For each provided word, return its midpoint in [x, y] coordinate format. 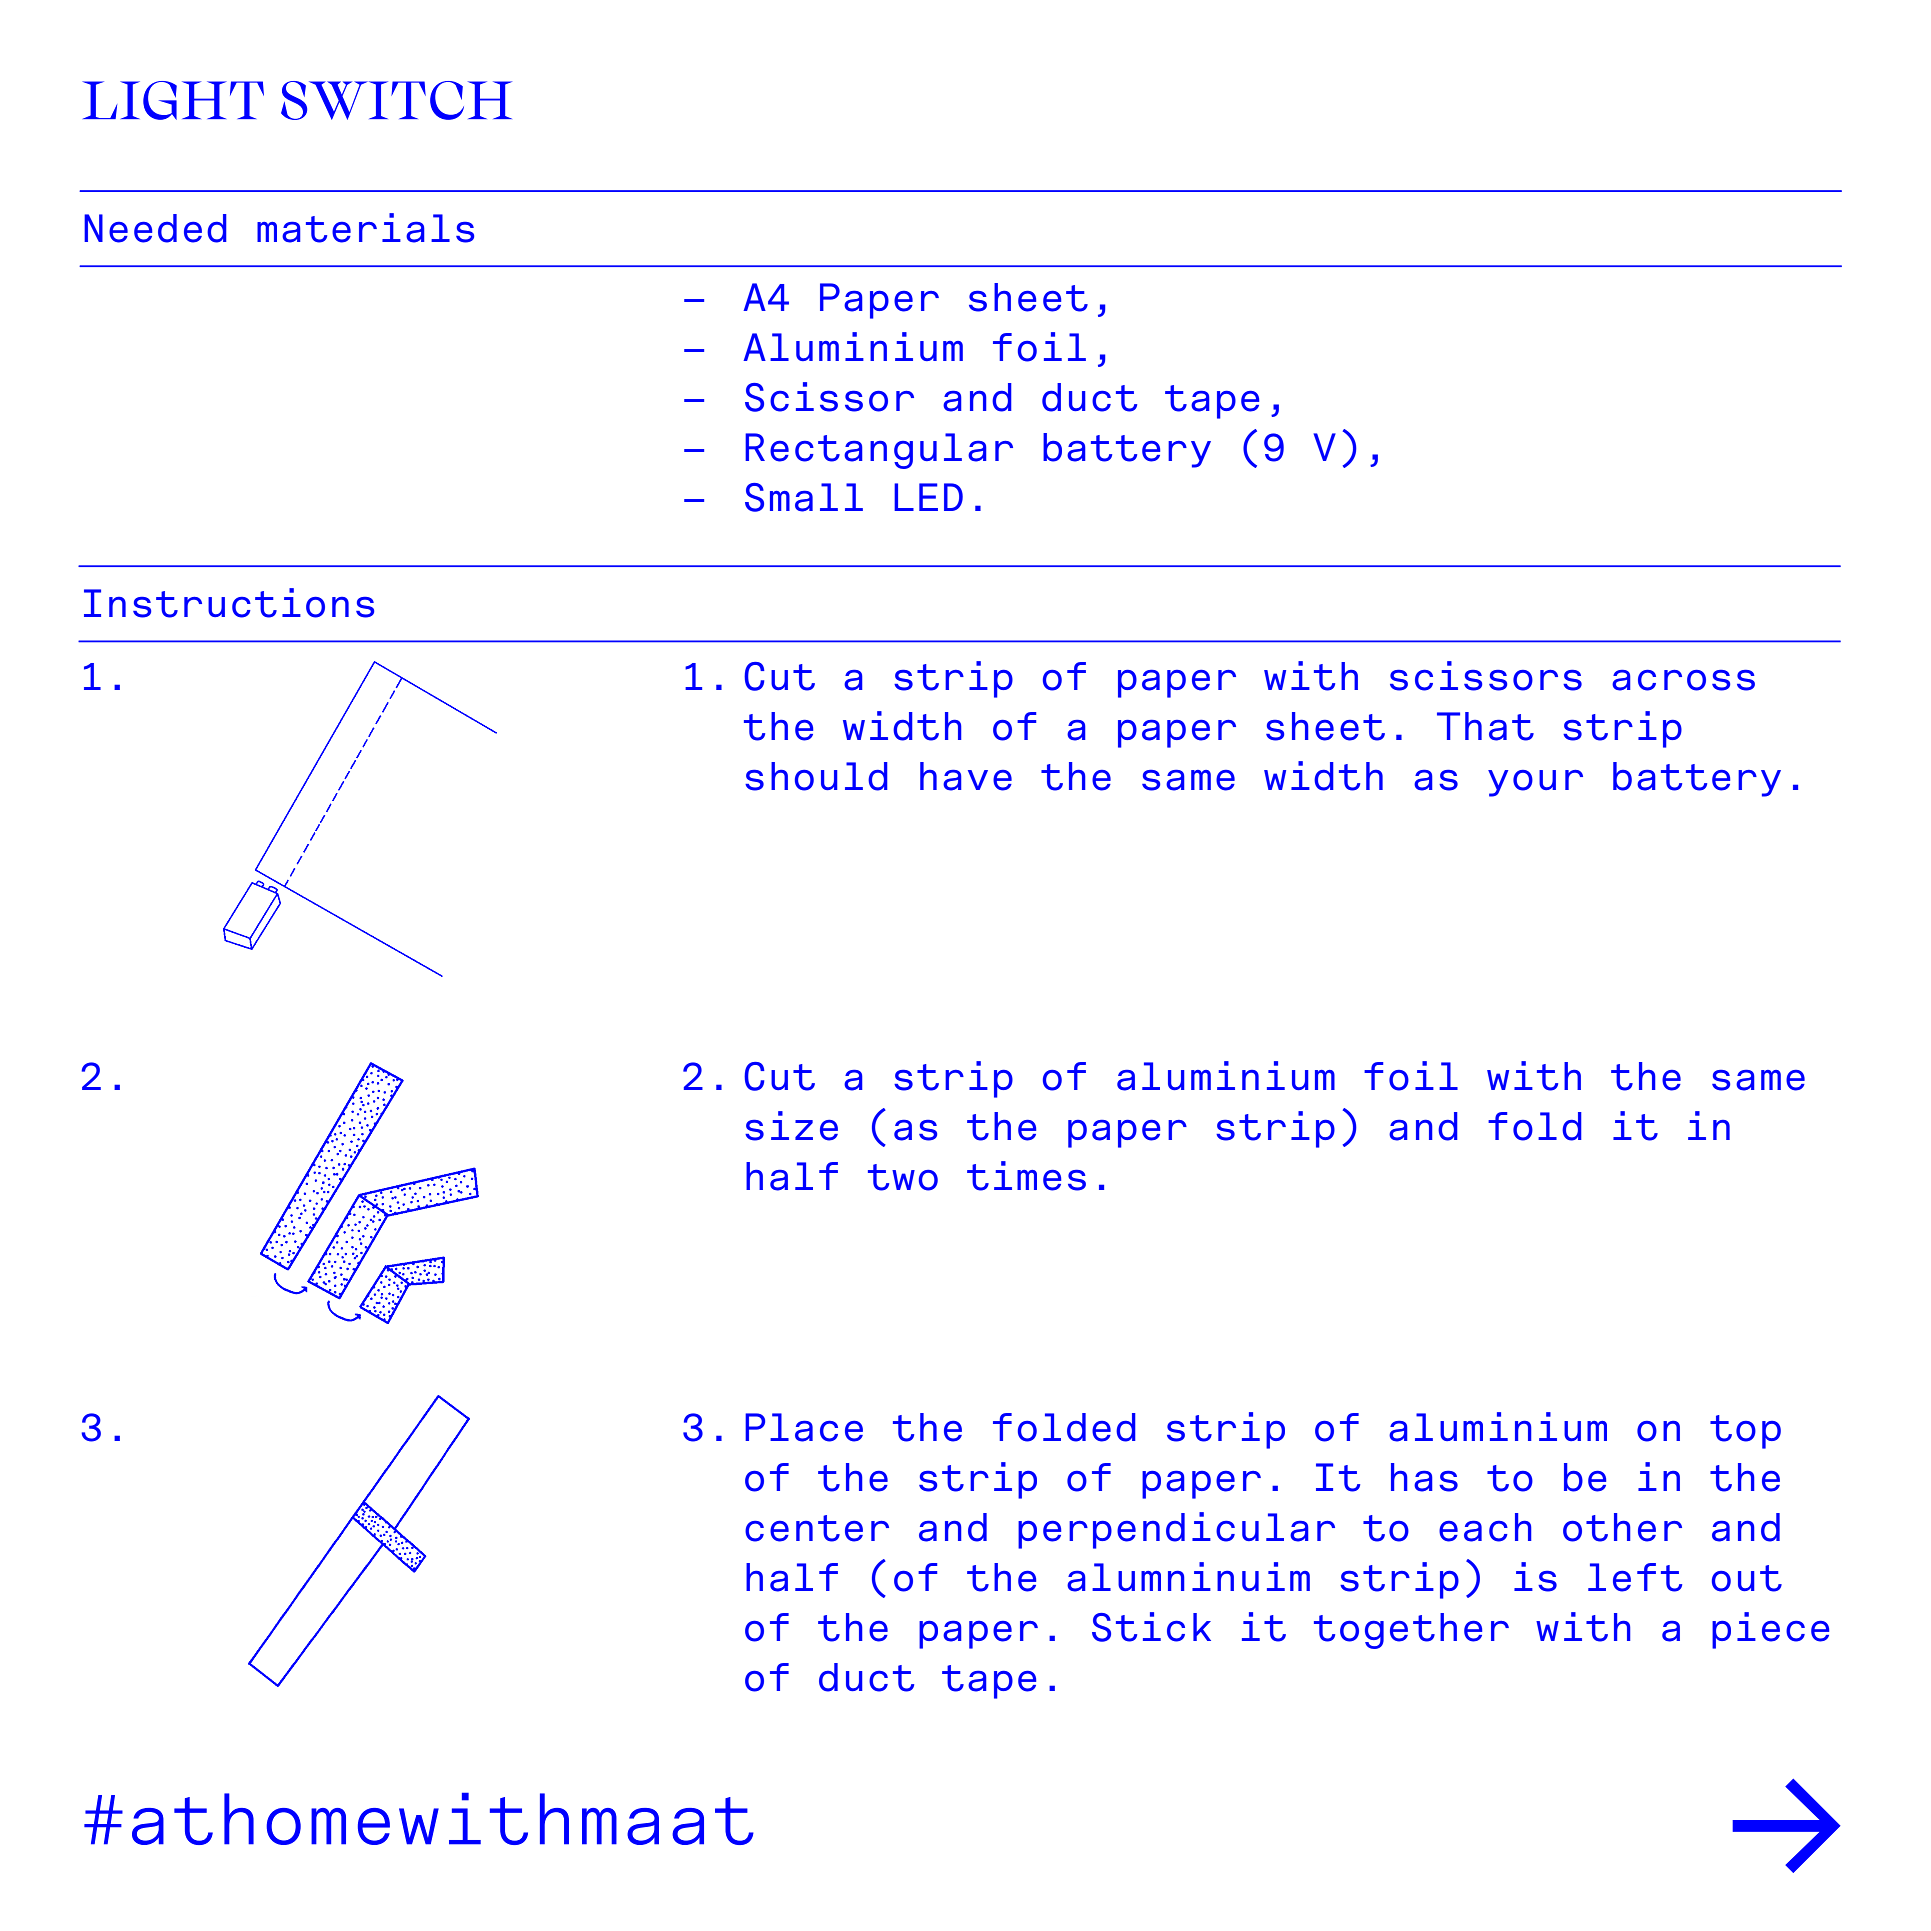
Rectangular [879, 451]
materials [365, 228]
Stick [1151, 1627]
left [1635, 1577]
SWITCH [396, 100]
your [1535, 783]
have [966, 776]
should [816, 776]
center [817, 1528]
